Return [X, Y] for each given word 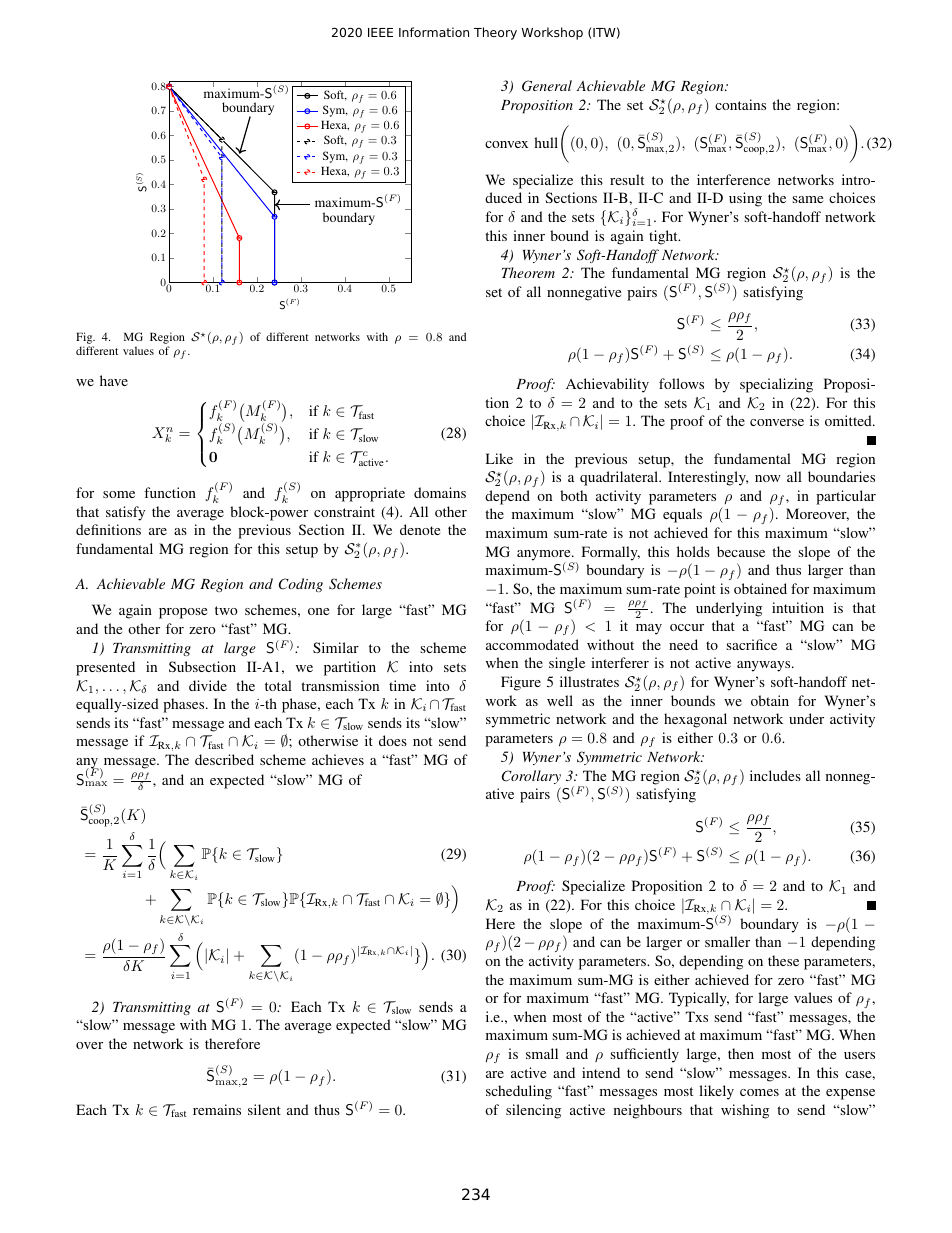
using [745, 199]
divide [208, 685]
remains [217, 1109]
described [224, 759]
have [114, 380]
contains [740, 104]
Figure [521, 683]
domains [440, 492]
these [783, 960]
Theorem [528, 272]
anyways [765, 666]
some [119, 494]
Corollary [531, 777]
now [768, 478]
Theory [495, 33]
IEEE [380, 32]
